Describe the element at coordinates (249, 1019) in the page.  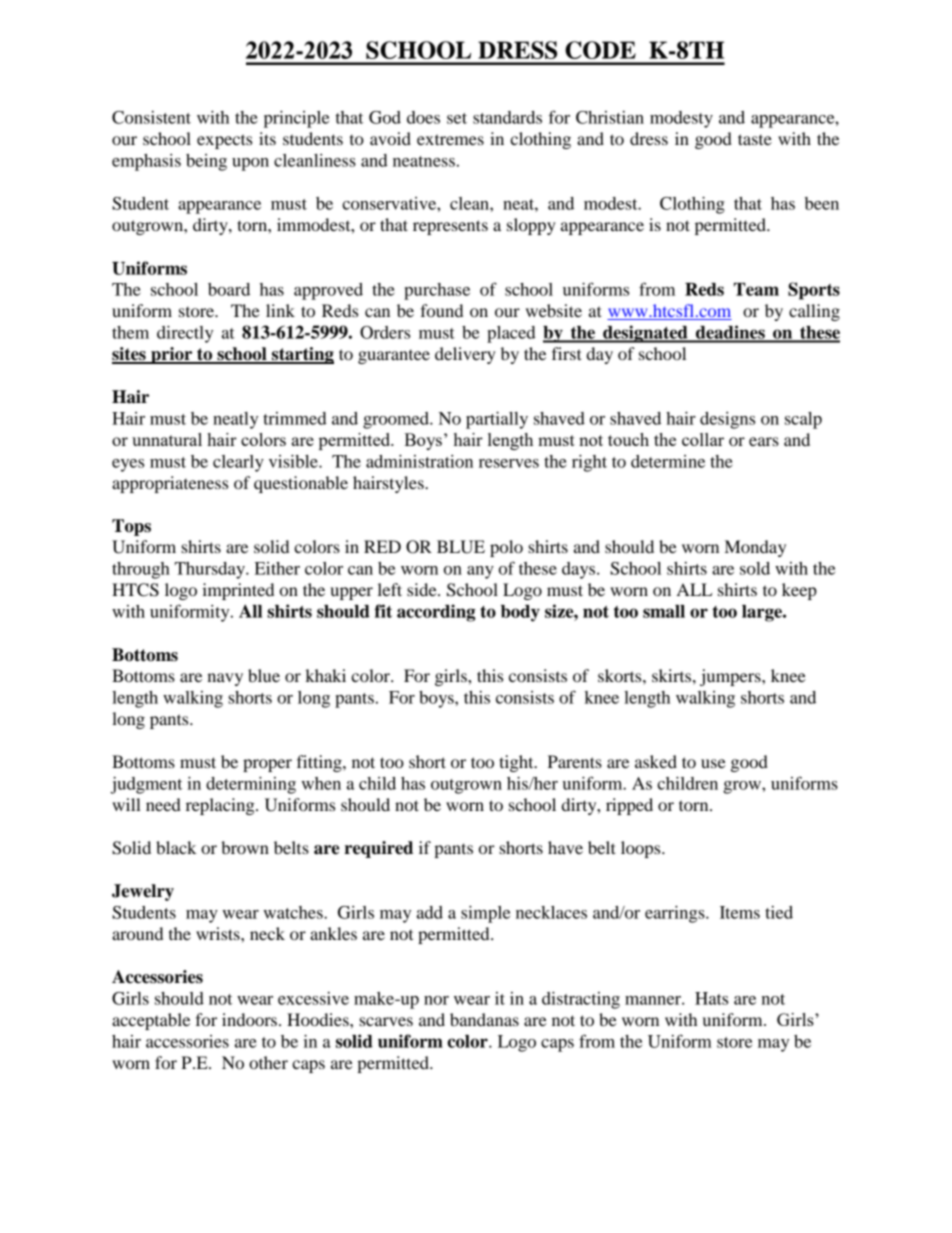
I see `indoors` at that location.
